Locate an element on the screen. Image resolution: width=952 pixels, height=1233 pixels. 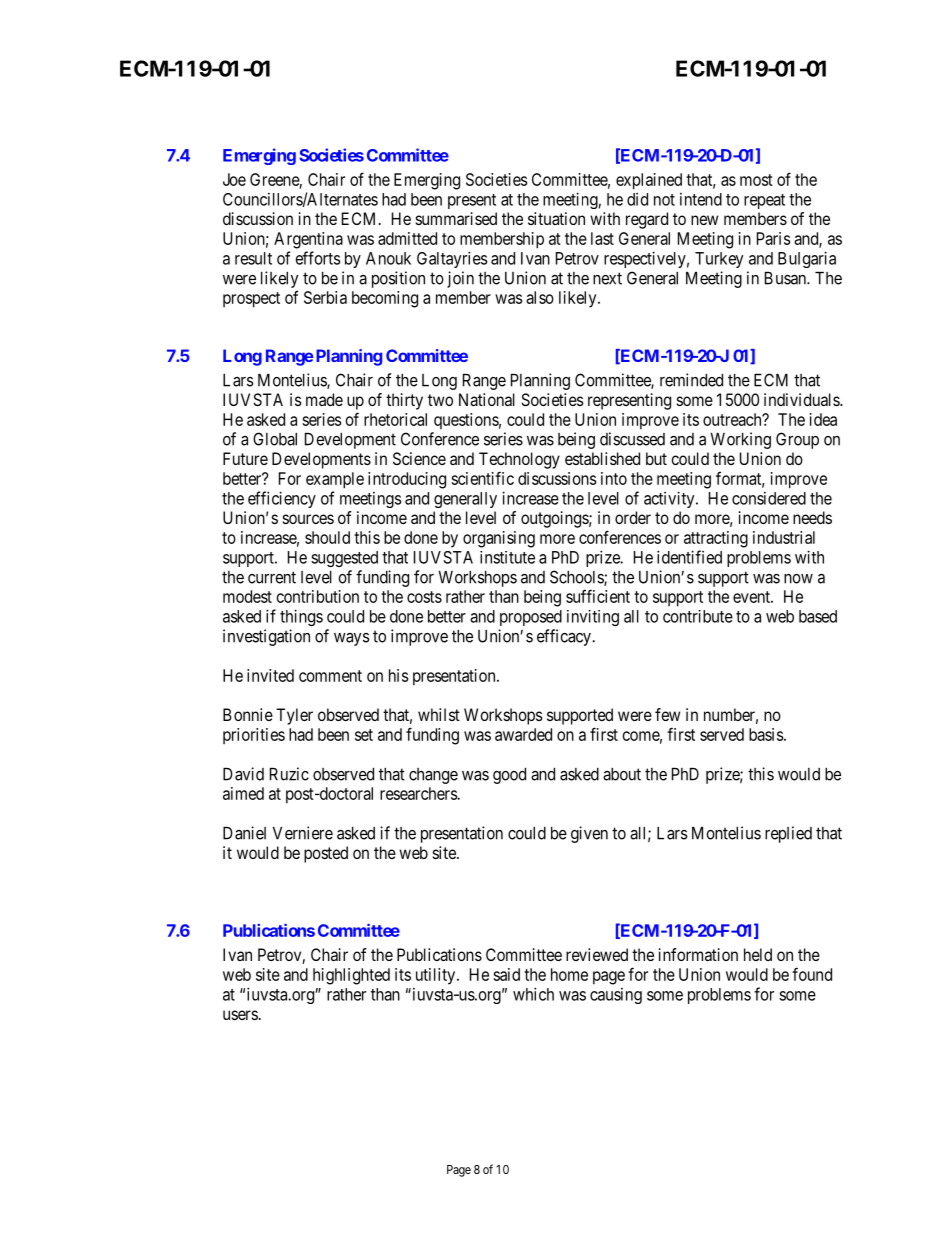
event is located at coordinates (752, 597).
